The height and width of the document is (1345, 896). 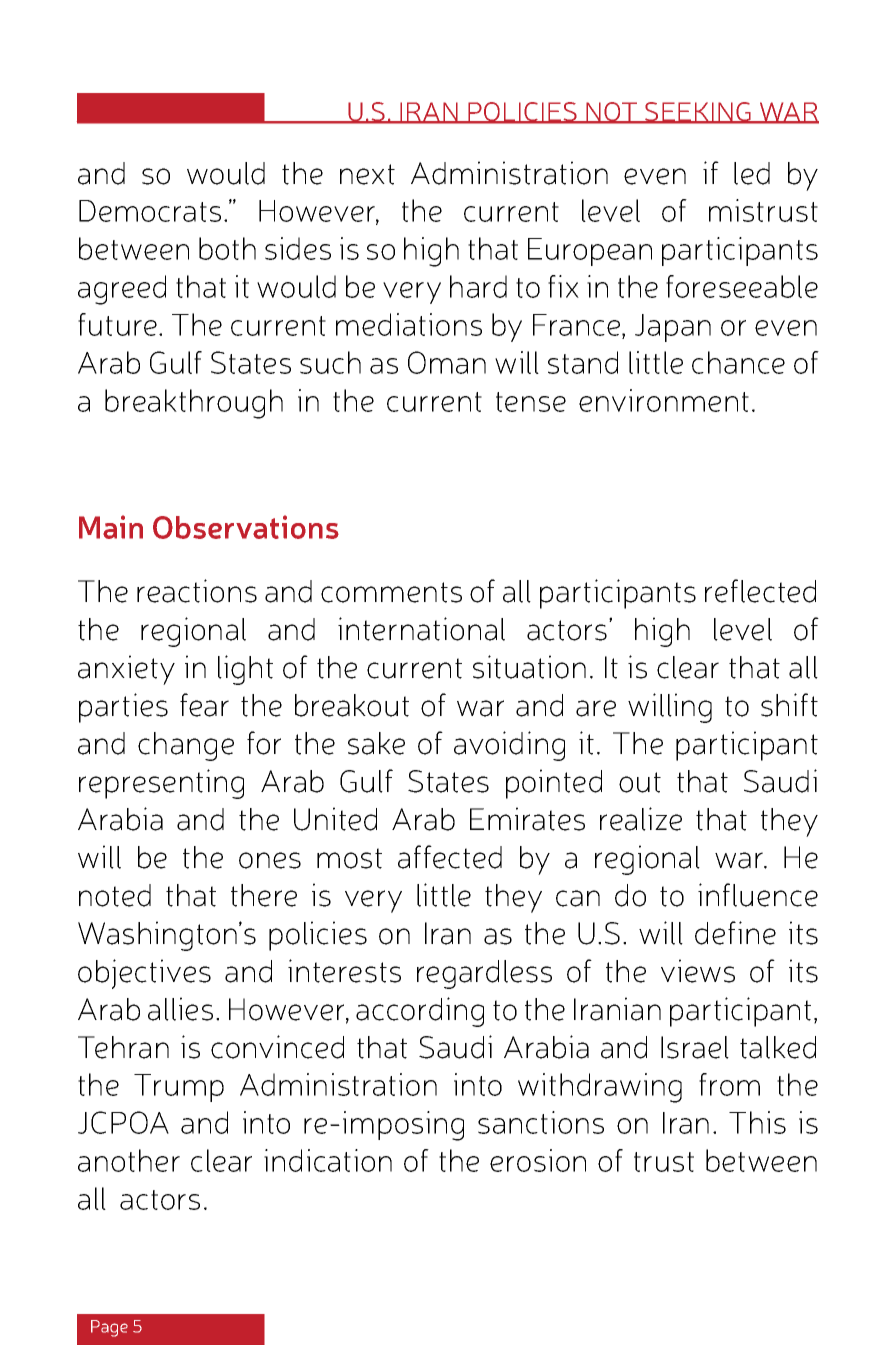 I want to click on SEEKING, so click(x=698, y=113).
